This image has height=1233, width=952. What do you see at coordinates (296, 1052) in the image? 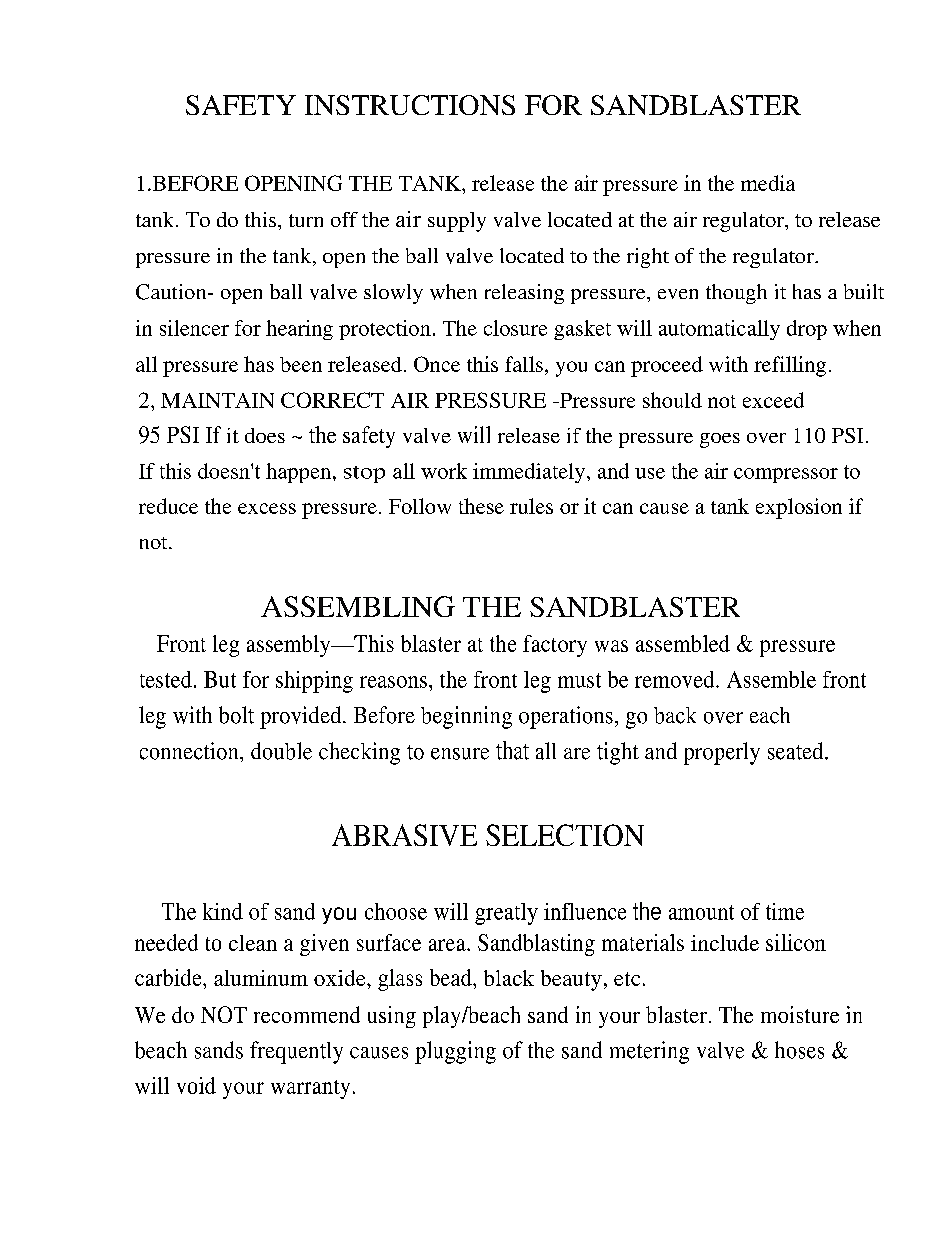
I see `frequently` at bounding box center [296, 1052].
